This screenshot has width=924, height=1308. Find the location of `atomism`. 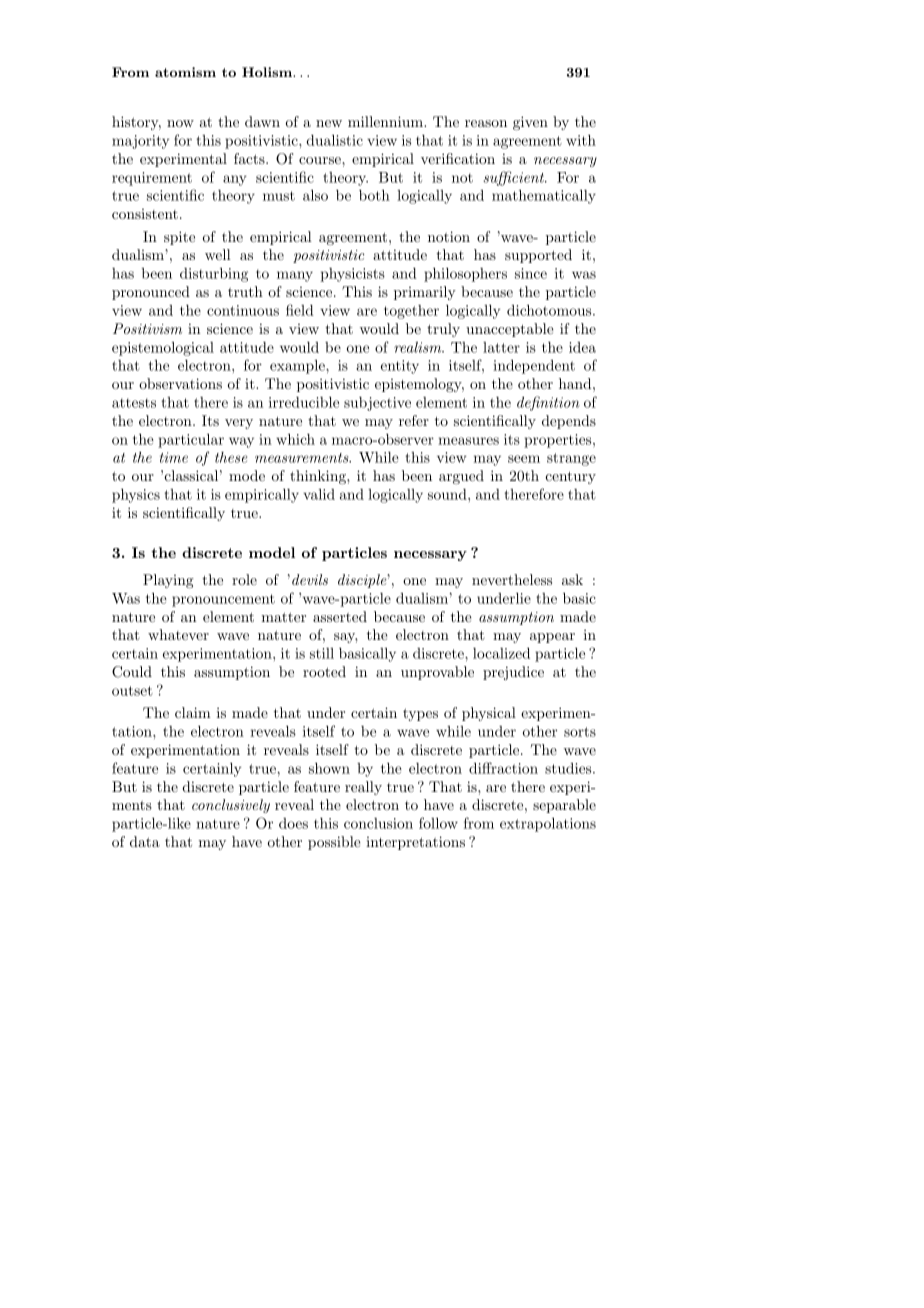

atomism is located at coordinates (185, 72).
